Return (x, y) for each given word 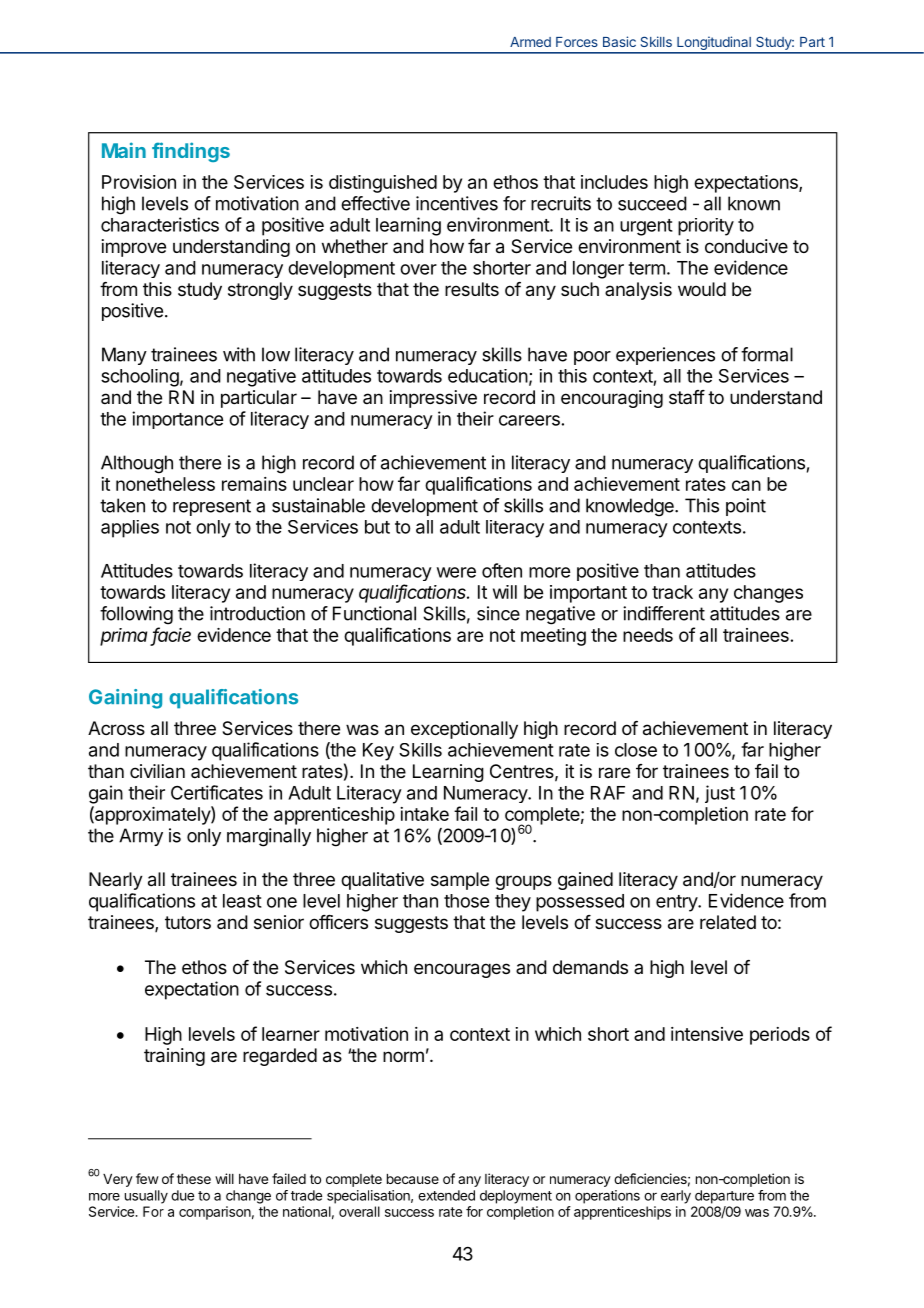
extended (446, 1195)
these (194, 1179)
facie (172, 635)
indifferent (664, 613)
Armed (530, 42)
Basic (619, 41)
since (498, 613)
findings (191, 152)
